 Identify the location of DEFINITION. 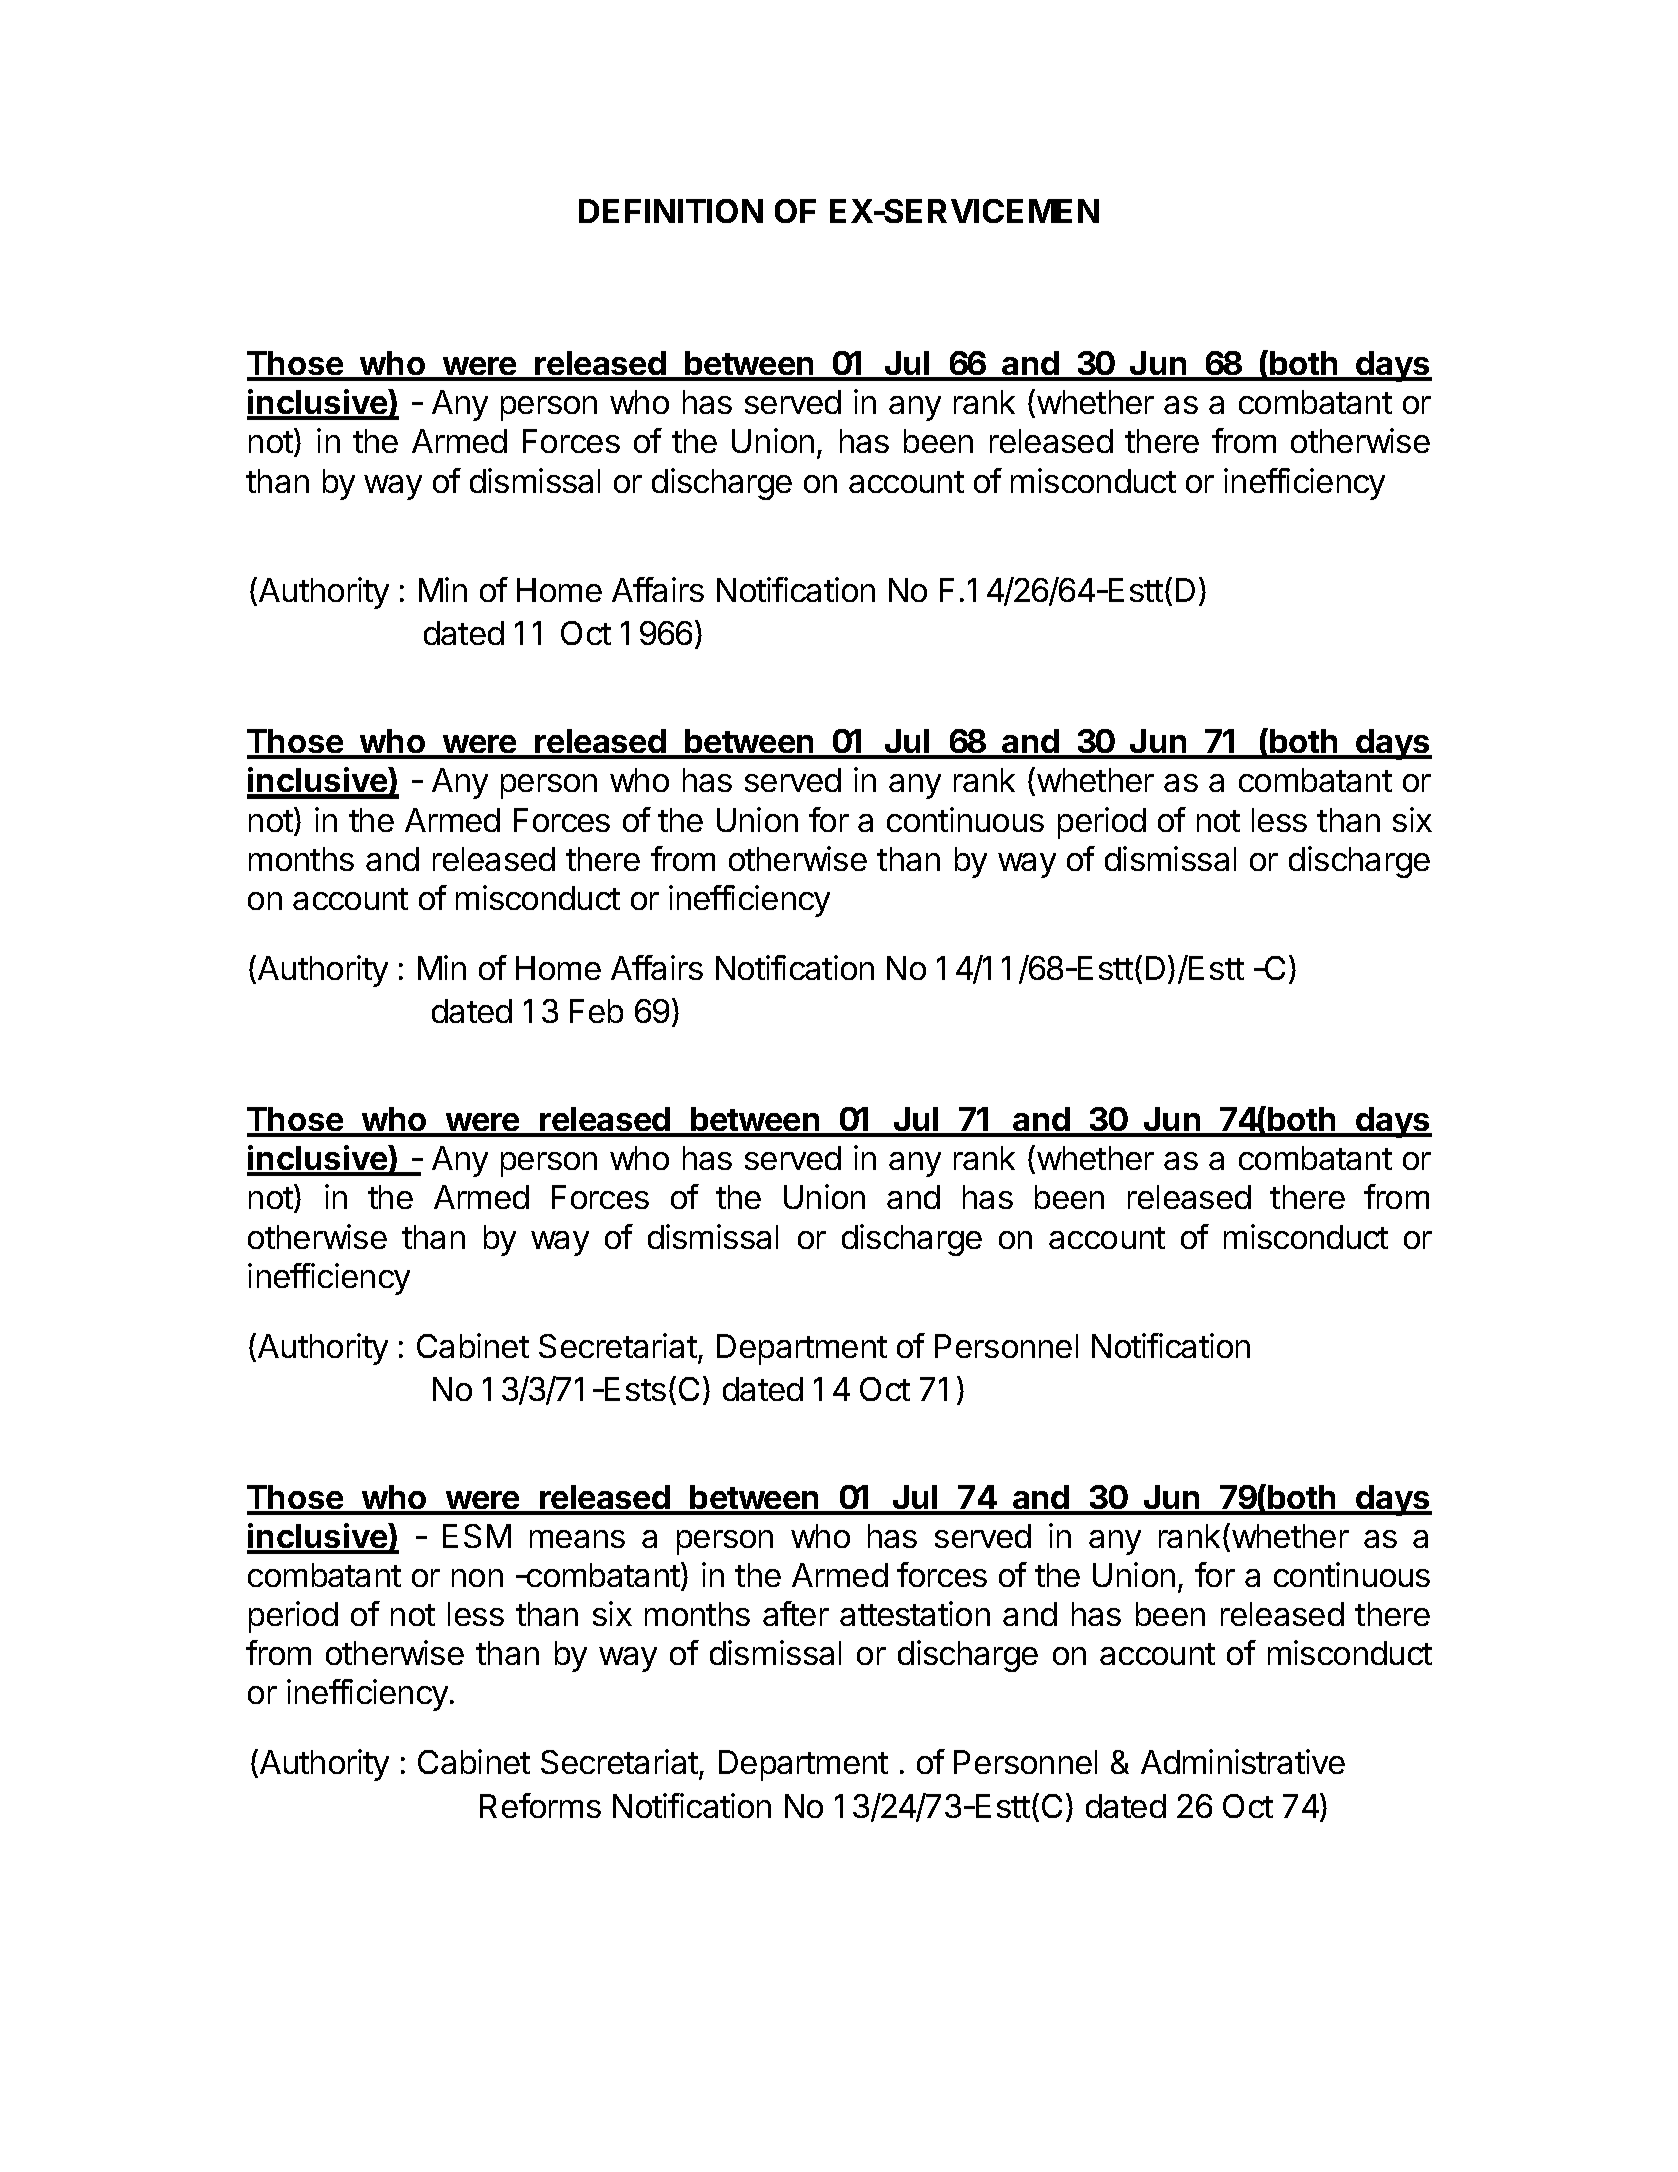
(671, 211).
